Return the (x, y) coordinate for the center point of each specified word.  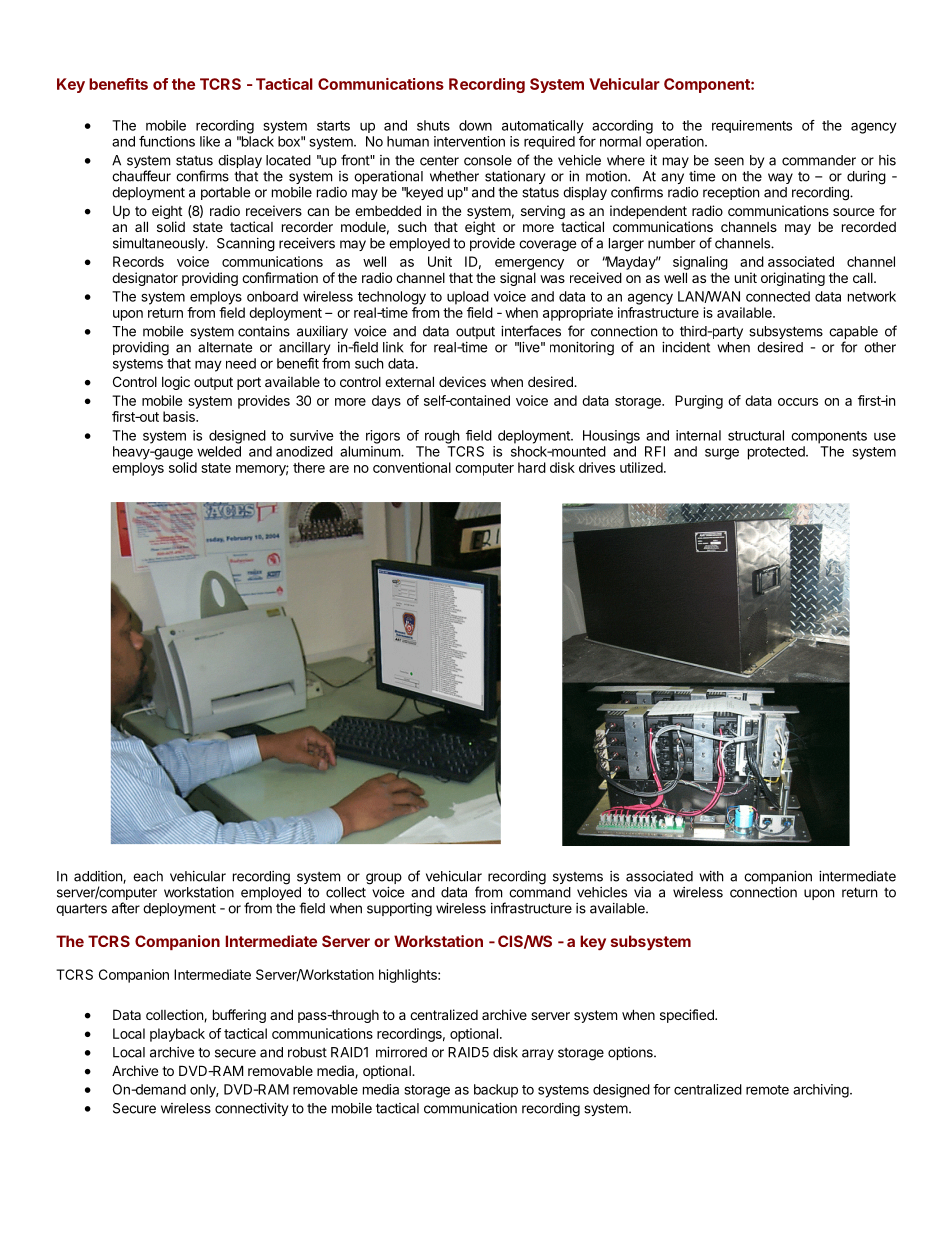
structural (756, 435)
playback (177, 1035)
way (780, 178)
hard (532, 467)
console (488, 160)
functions (167, 141)
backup (496, 1091)
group (384, 879)
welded (219, 451)
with (711, 876)
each (148, 876)
